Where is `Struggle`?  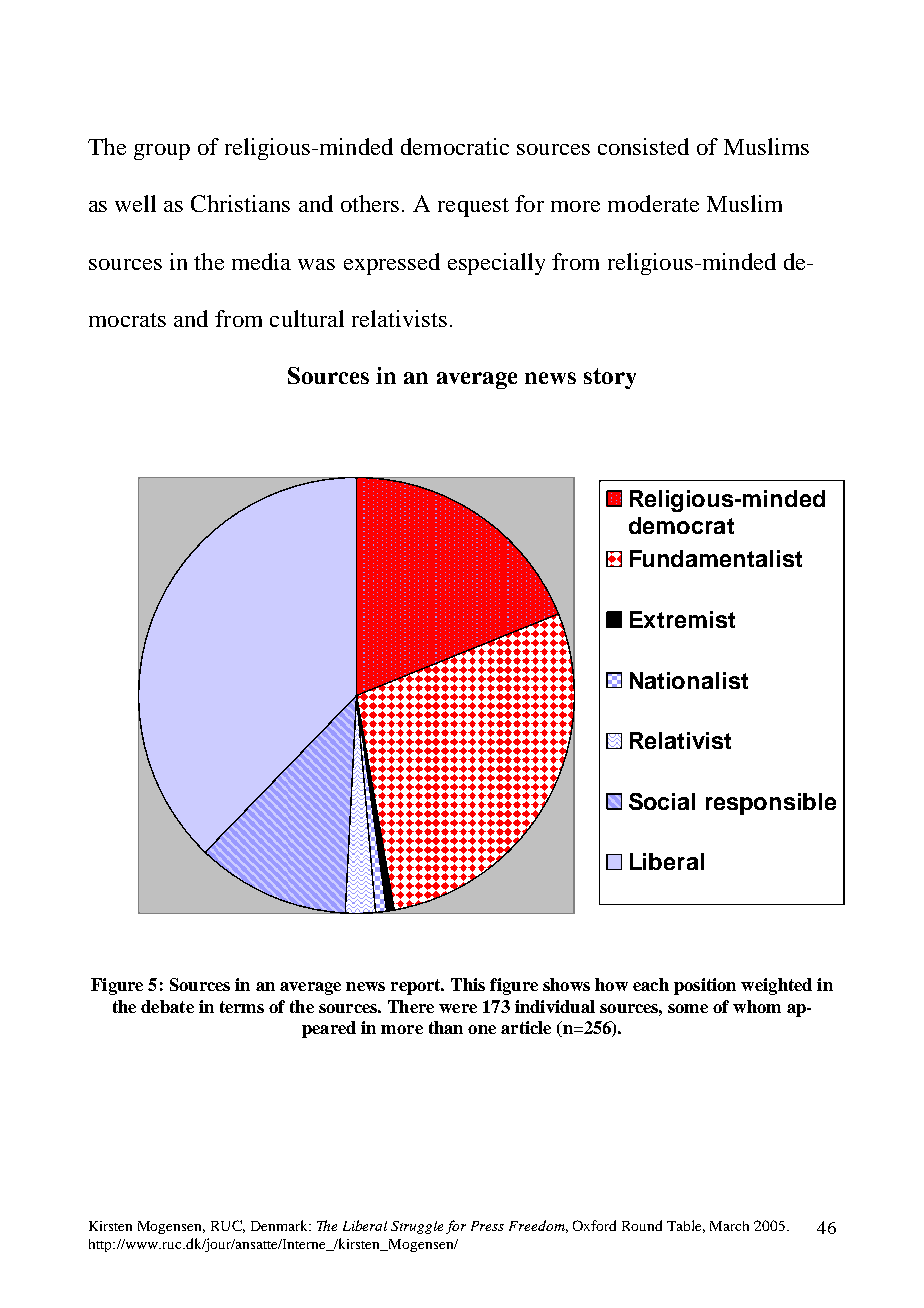
Struggle is located at coordinates (417, 1227).
